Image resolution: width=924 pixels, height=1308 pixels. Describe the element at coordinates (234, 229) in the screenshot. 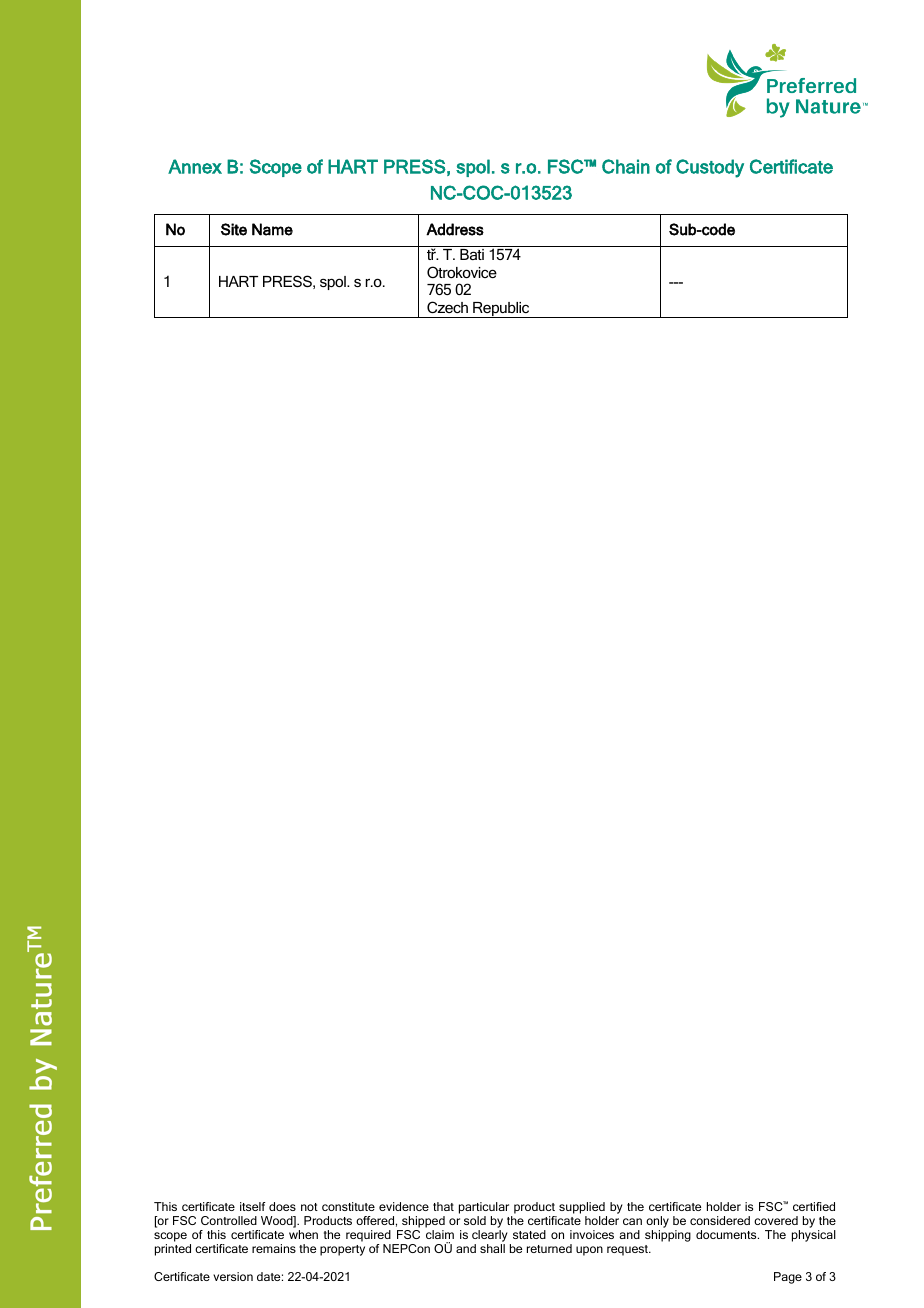

I see `Site` at that location.
